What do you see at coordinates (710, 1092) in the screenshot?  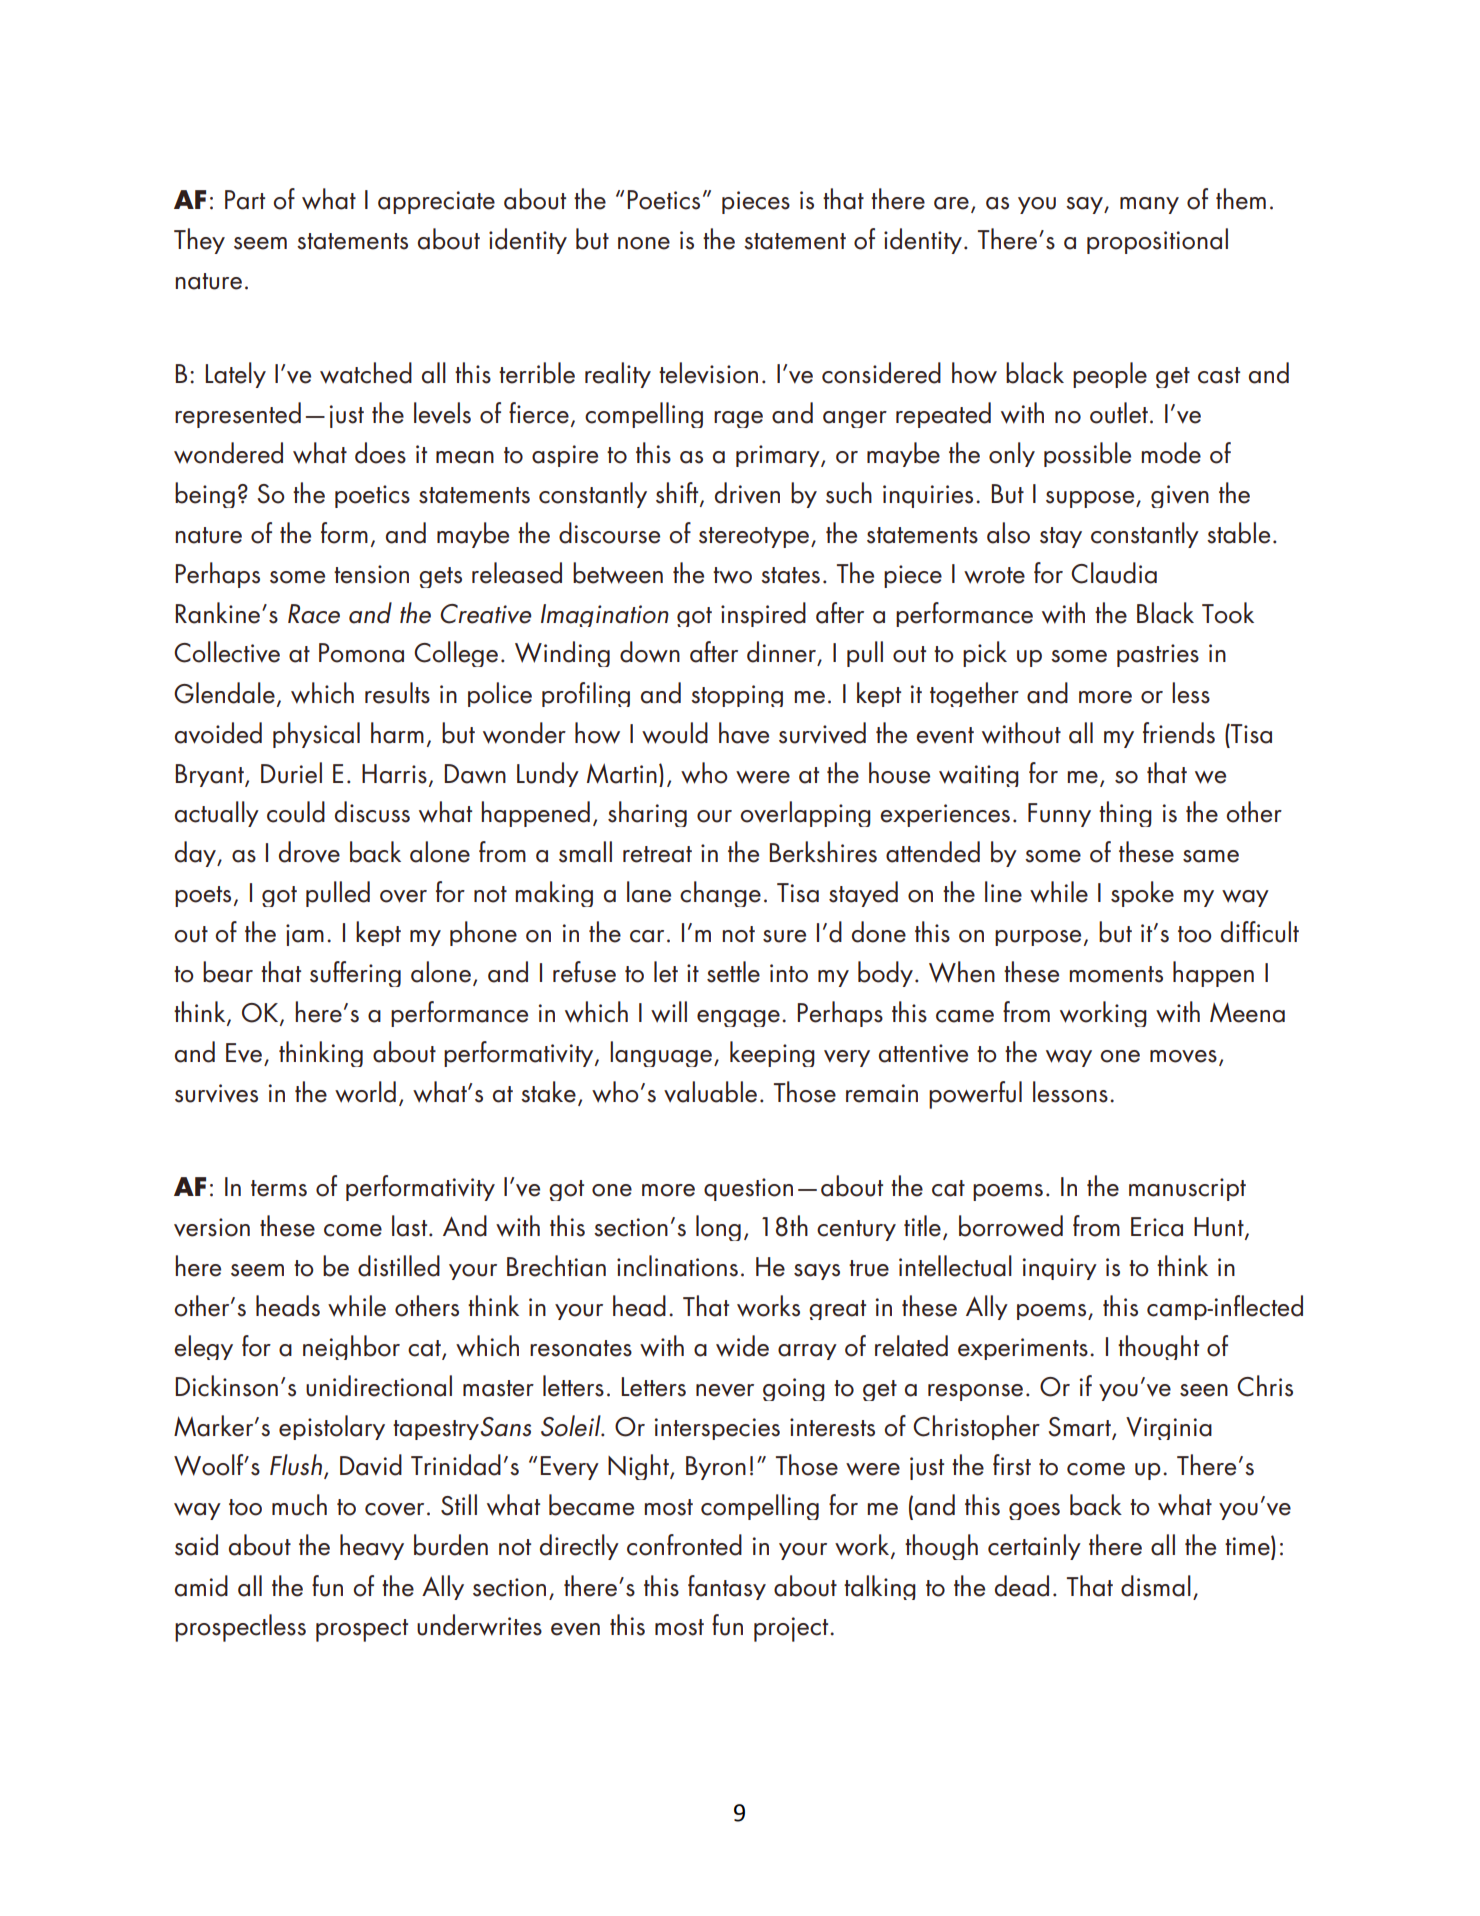 I see `valuable` at bounding box center [710, 1092].
